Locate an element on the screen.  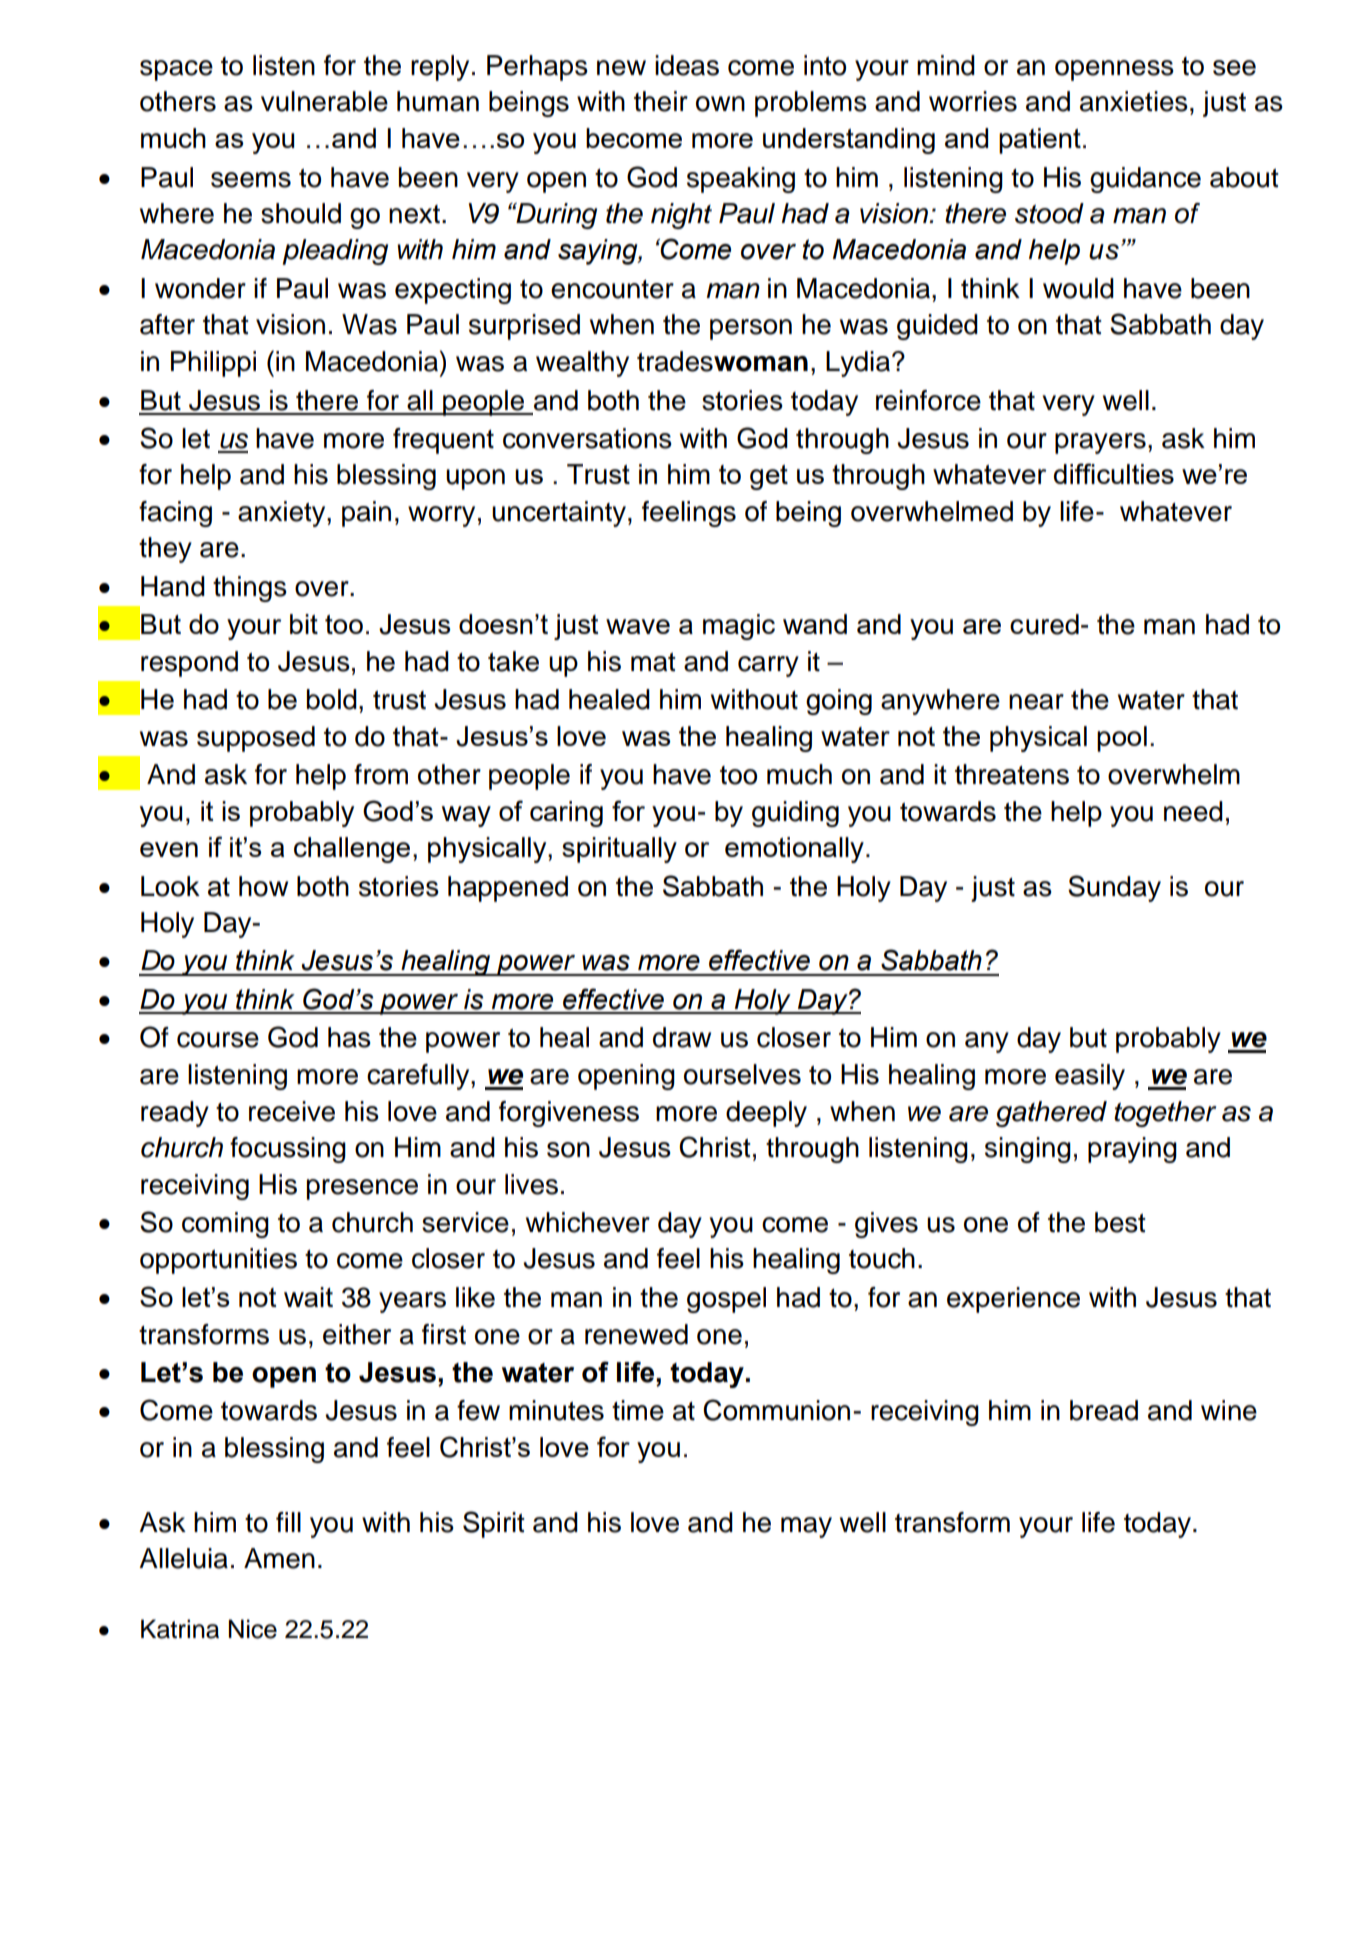
emotionally is located at coordinates (794, 850).
